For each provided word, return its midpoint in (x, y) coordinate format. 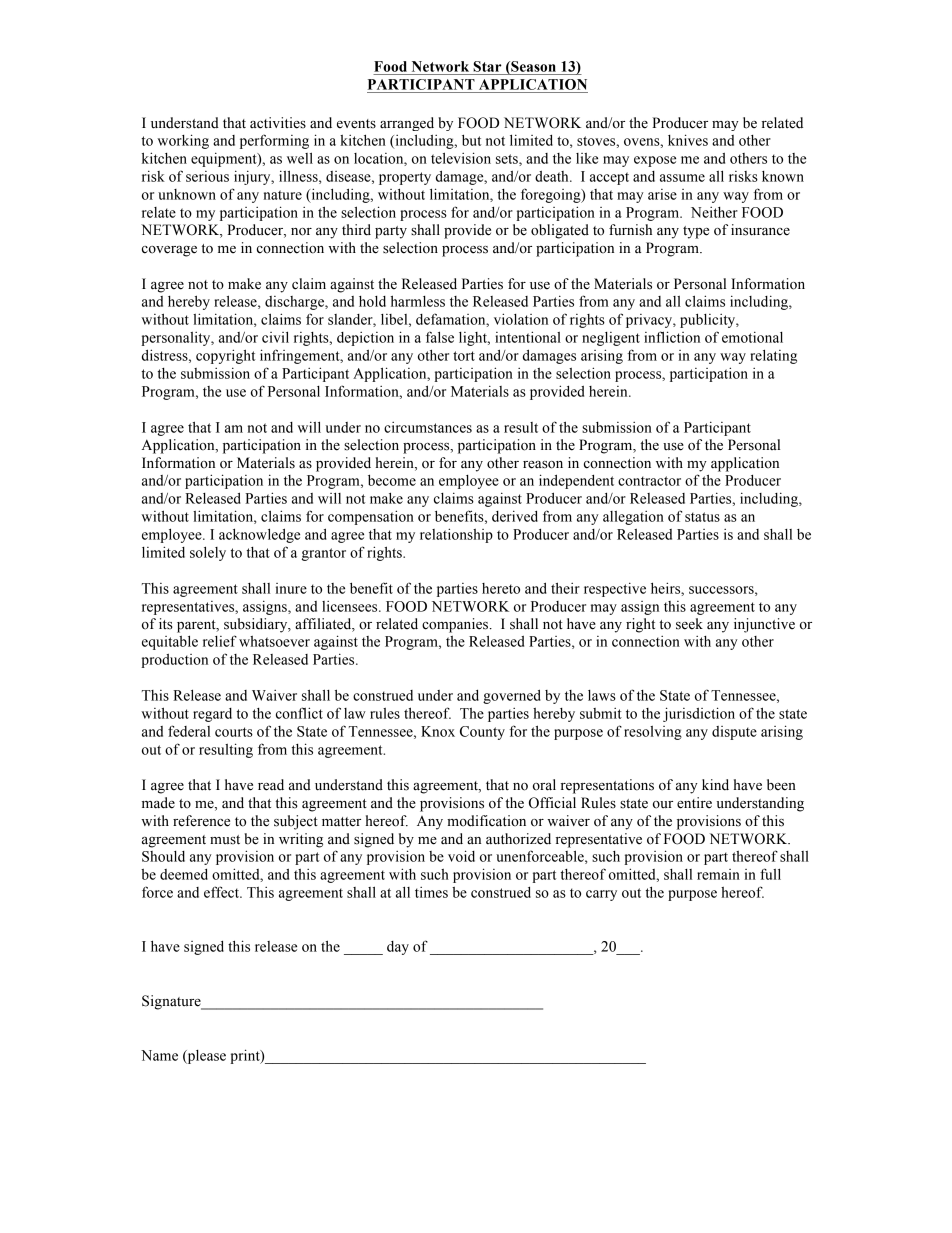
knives (688, 140)
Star (487, 66)
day (398, 948)
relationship (456, 535)
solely (208, 553)
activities (278, 123)
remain (718, 874)
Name (159, 1055)
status (702, 517)
